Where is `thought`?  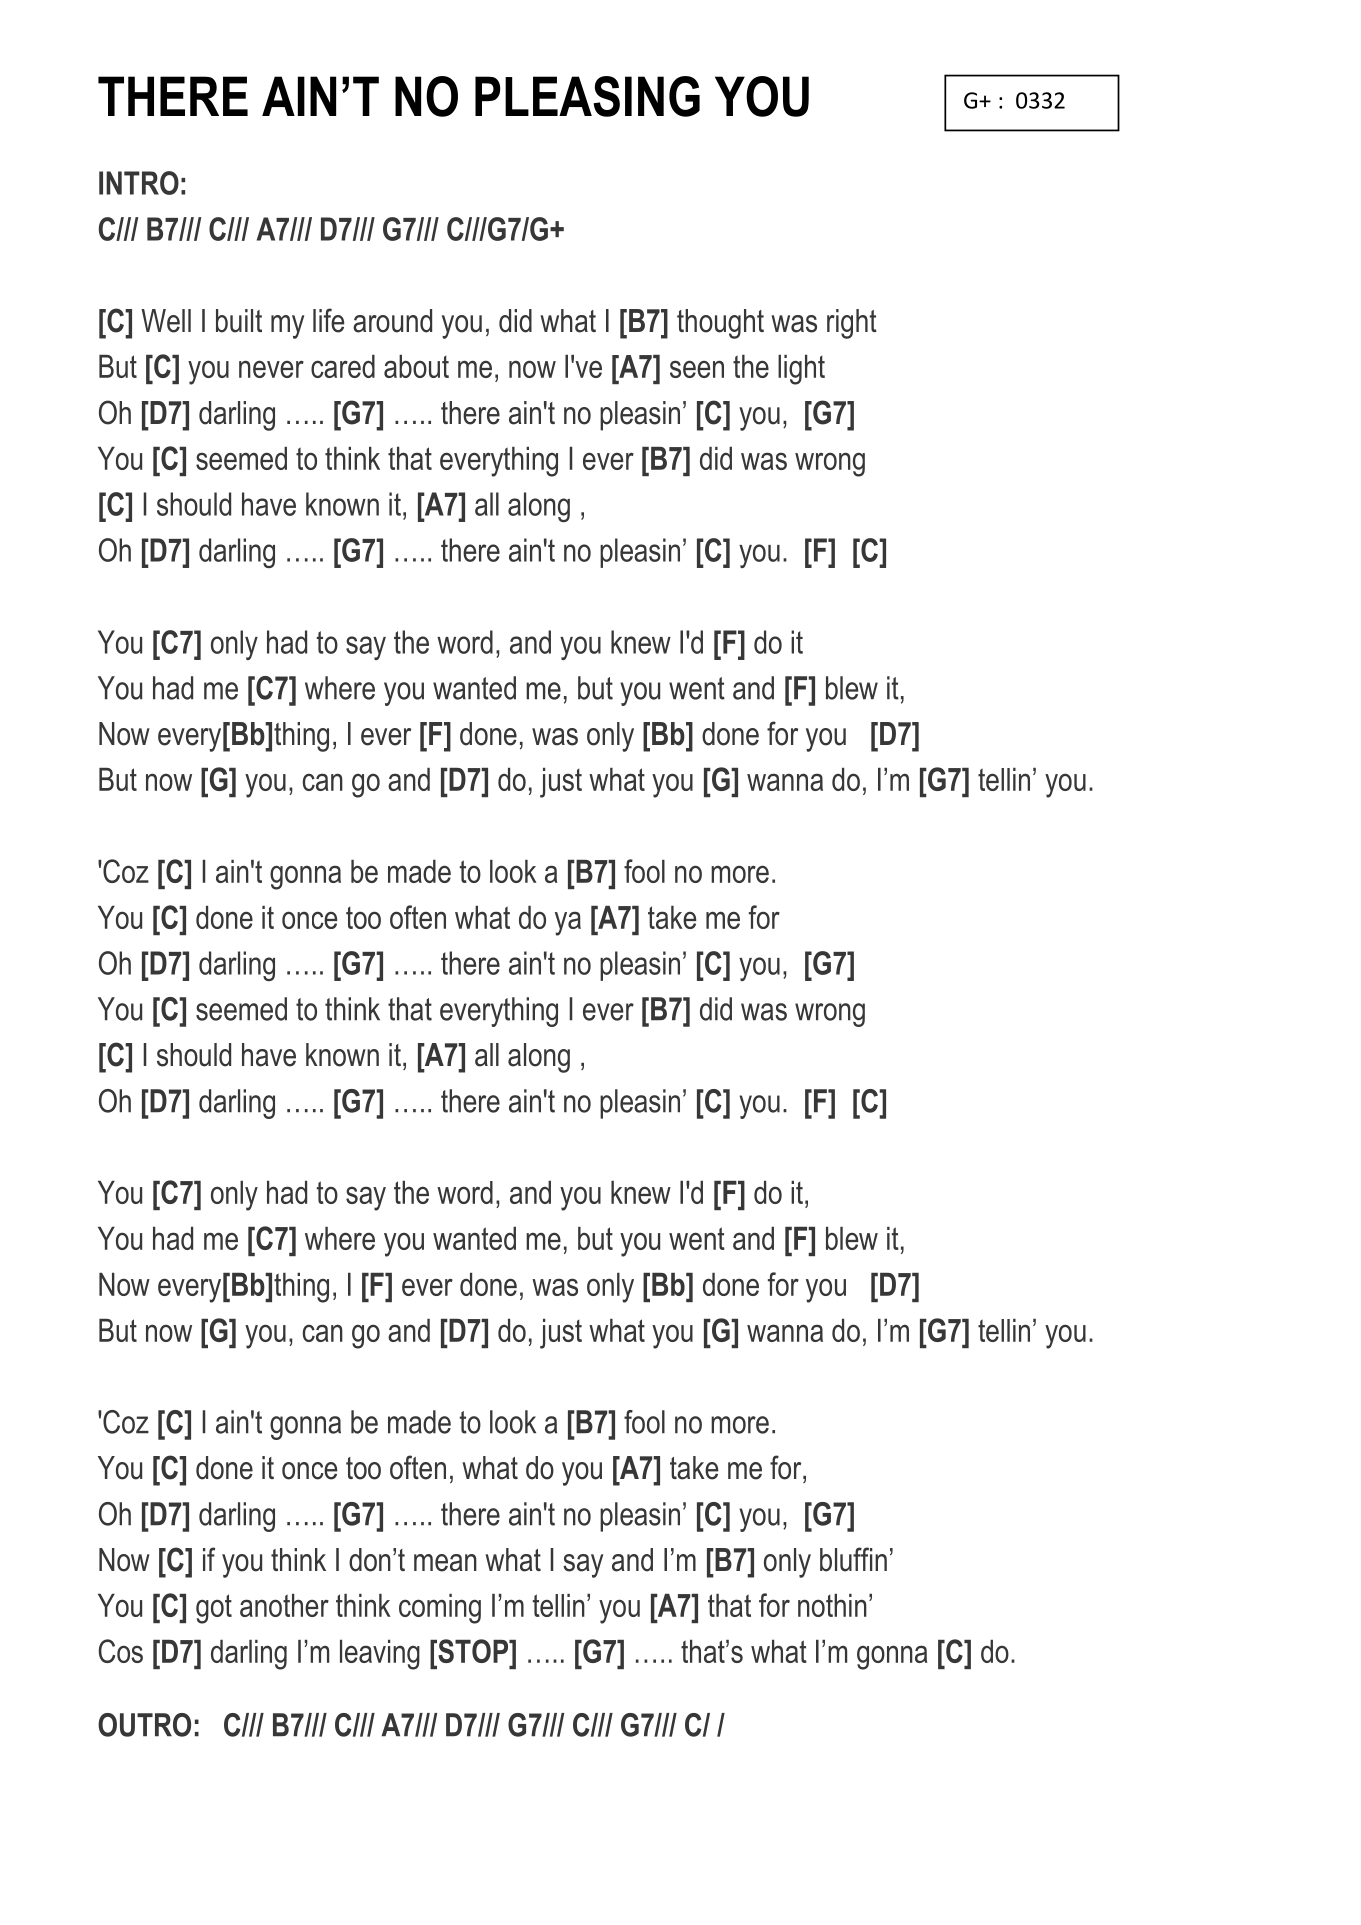
thought is located at coordinates (720, 324).
